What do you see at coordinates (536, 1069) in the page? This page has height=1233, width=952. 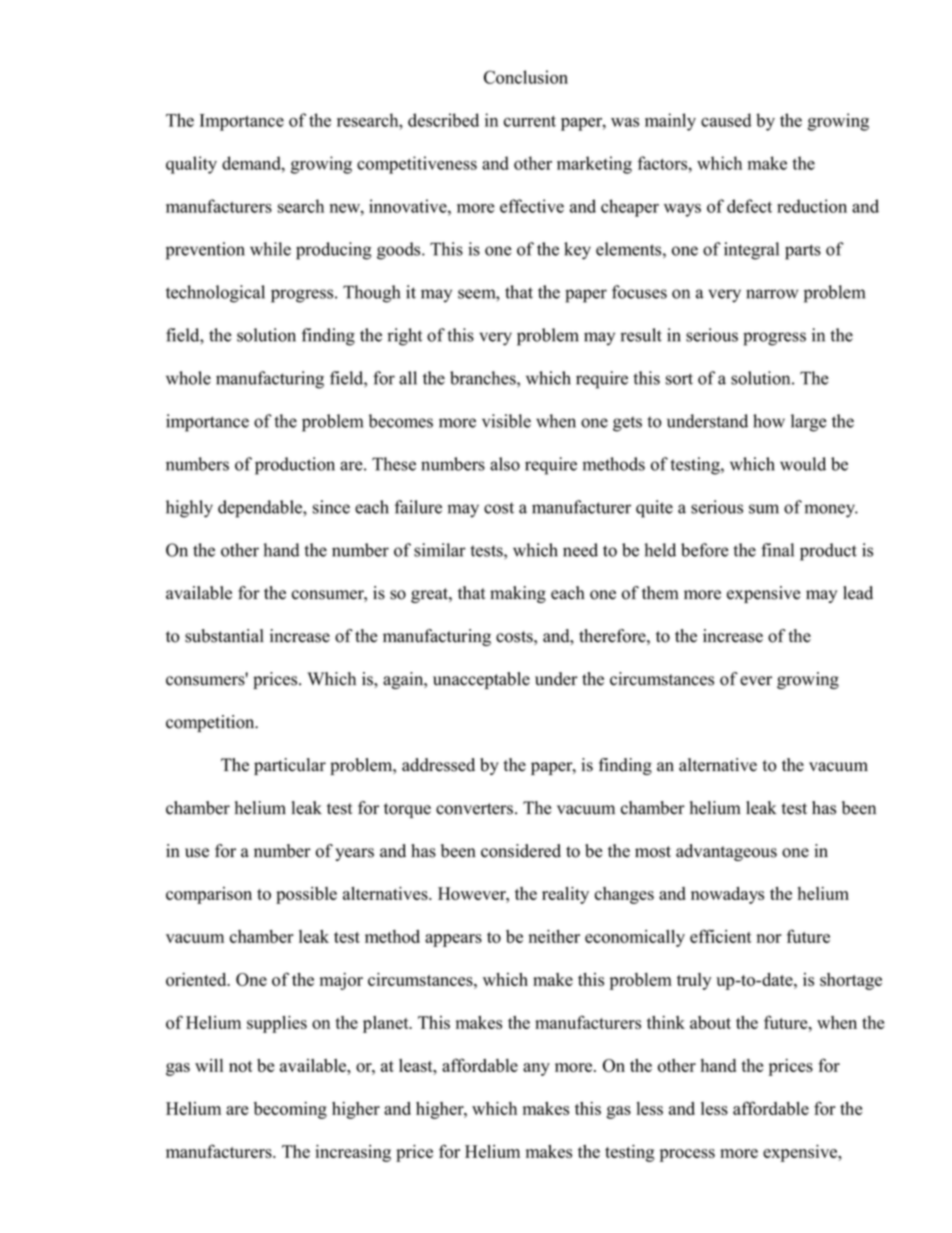 I see `any` at bounding box center [536, 1069].
